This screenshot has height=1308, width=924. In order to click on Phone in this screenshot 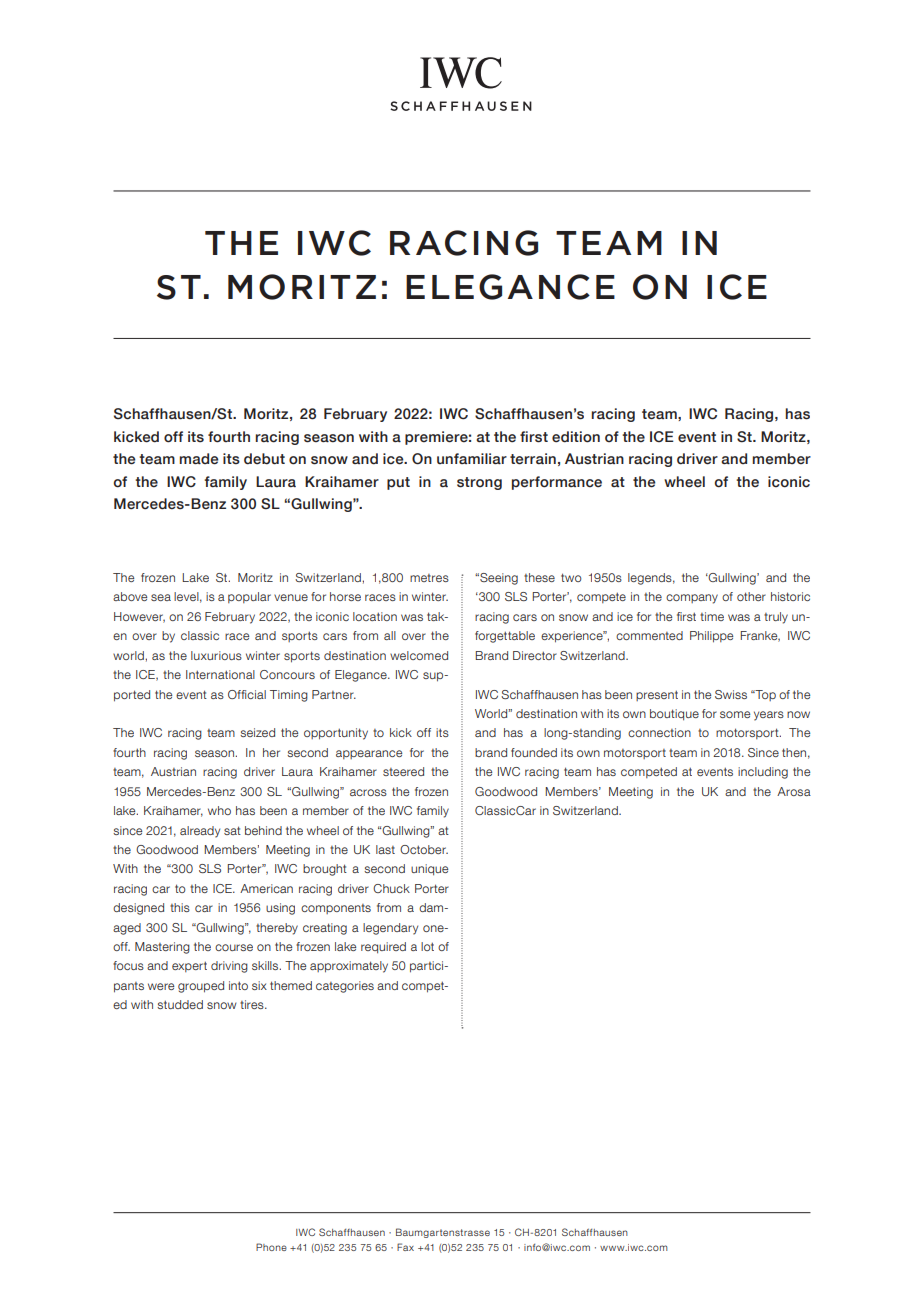, I will do `click(271, 1247)`.
